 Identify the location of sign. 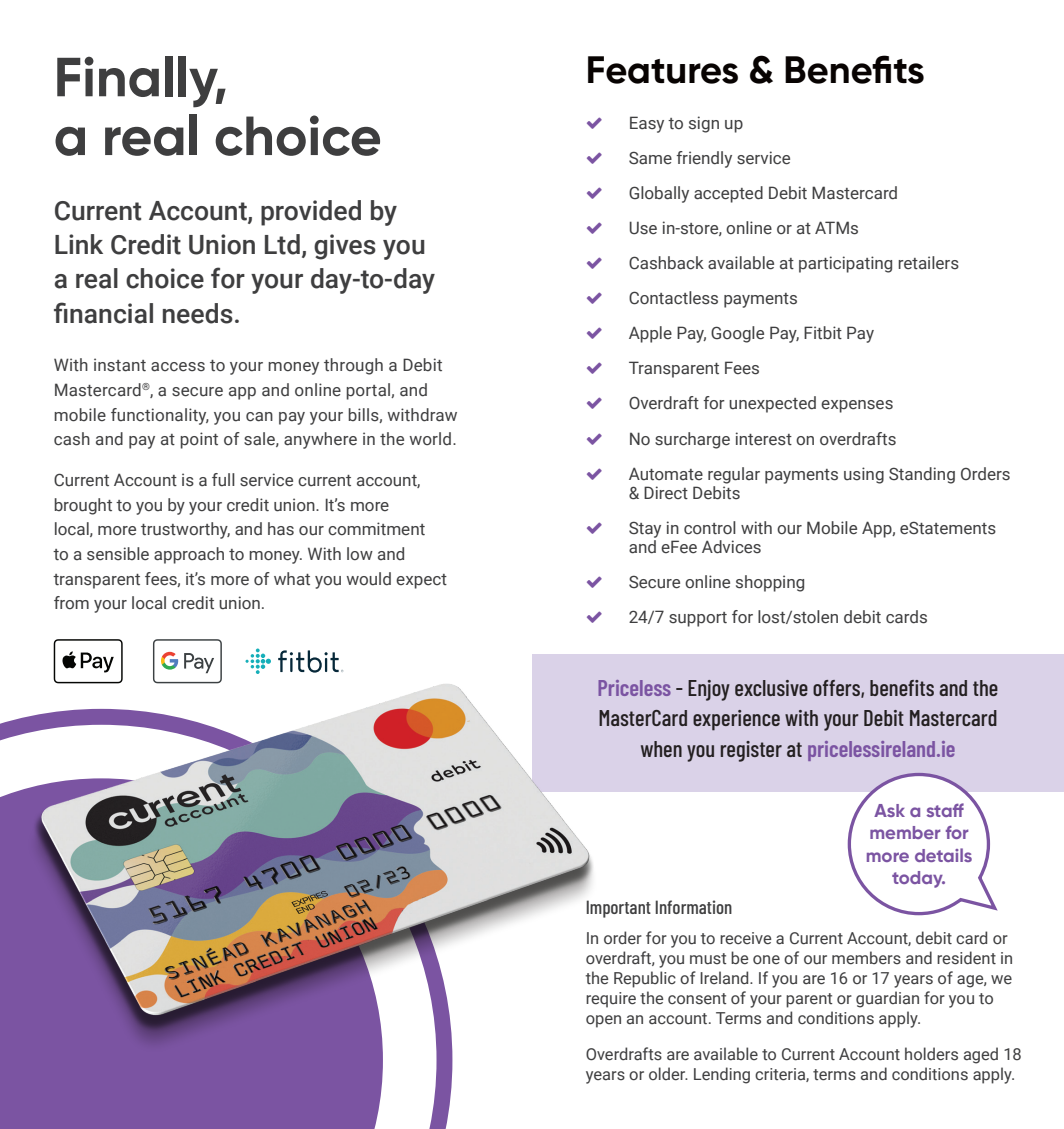
(704, 124).
